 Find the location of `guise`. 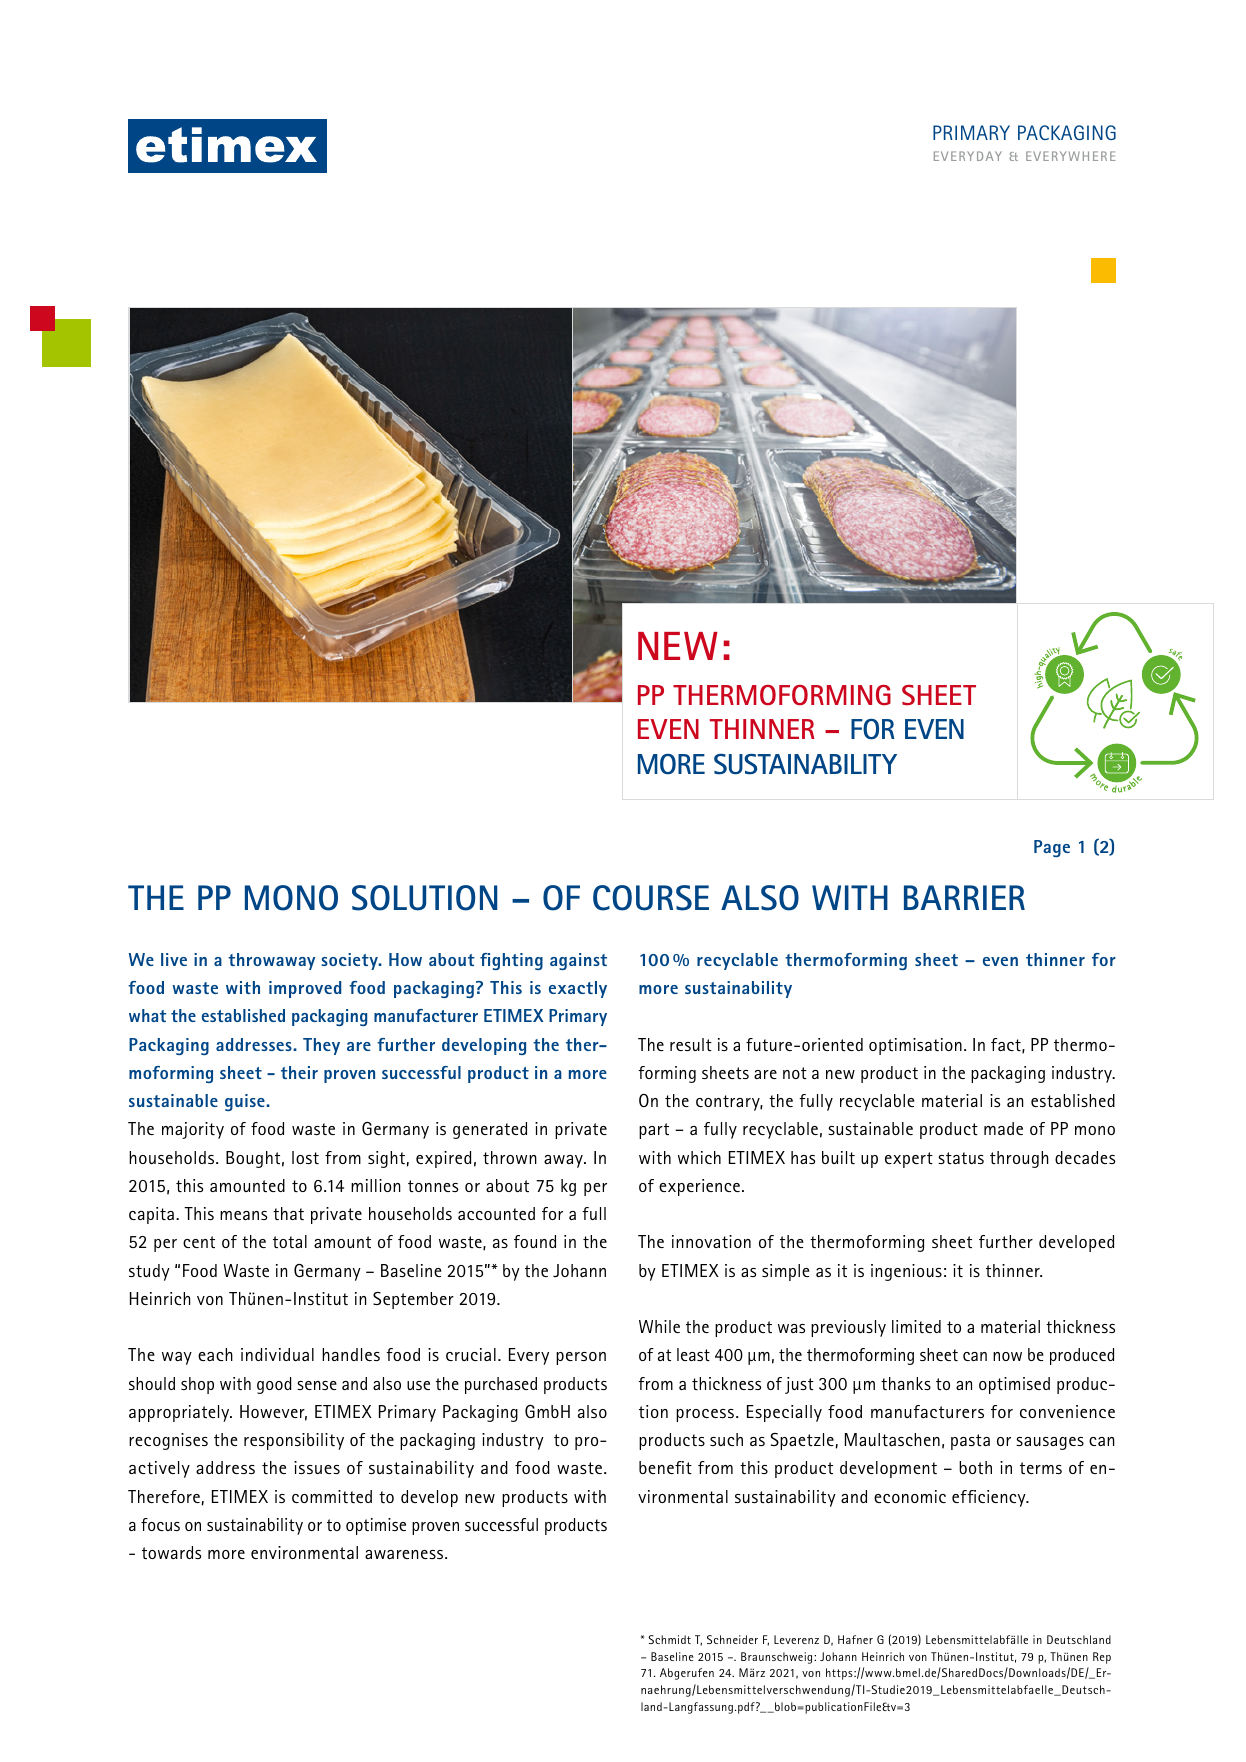

guise is located at coordinates (246, 1102).
